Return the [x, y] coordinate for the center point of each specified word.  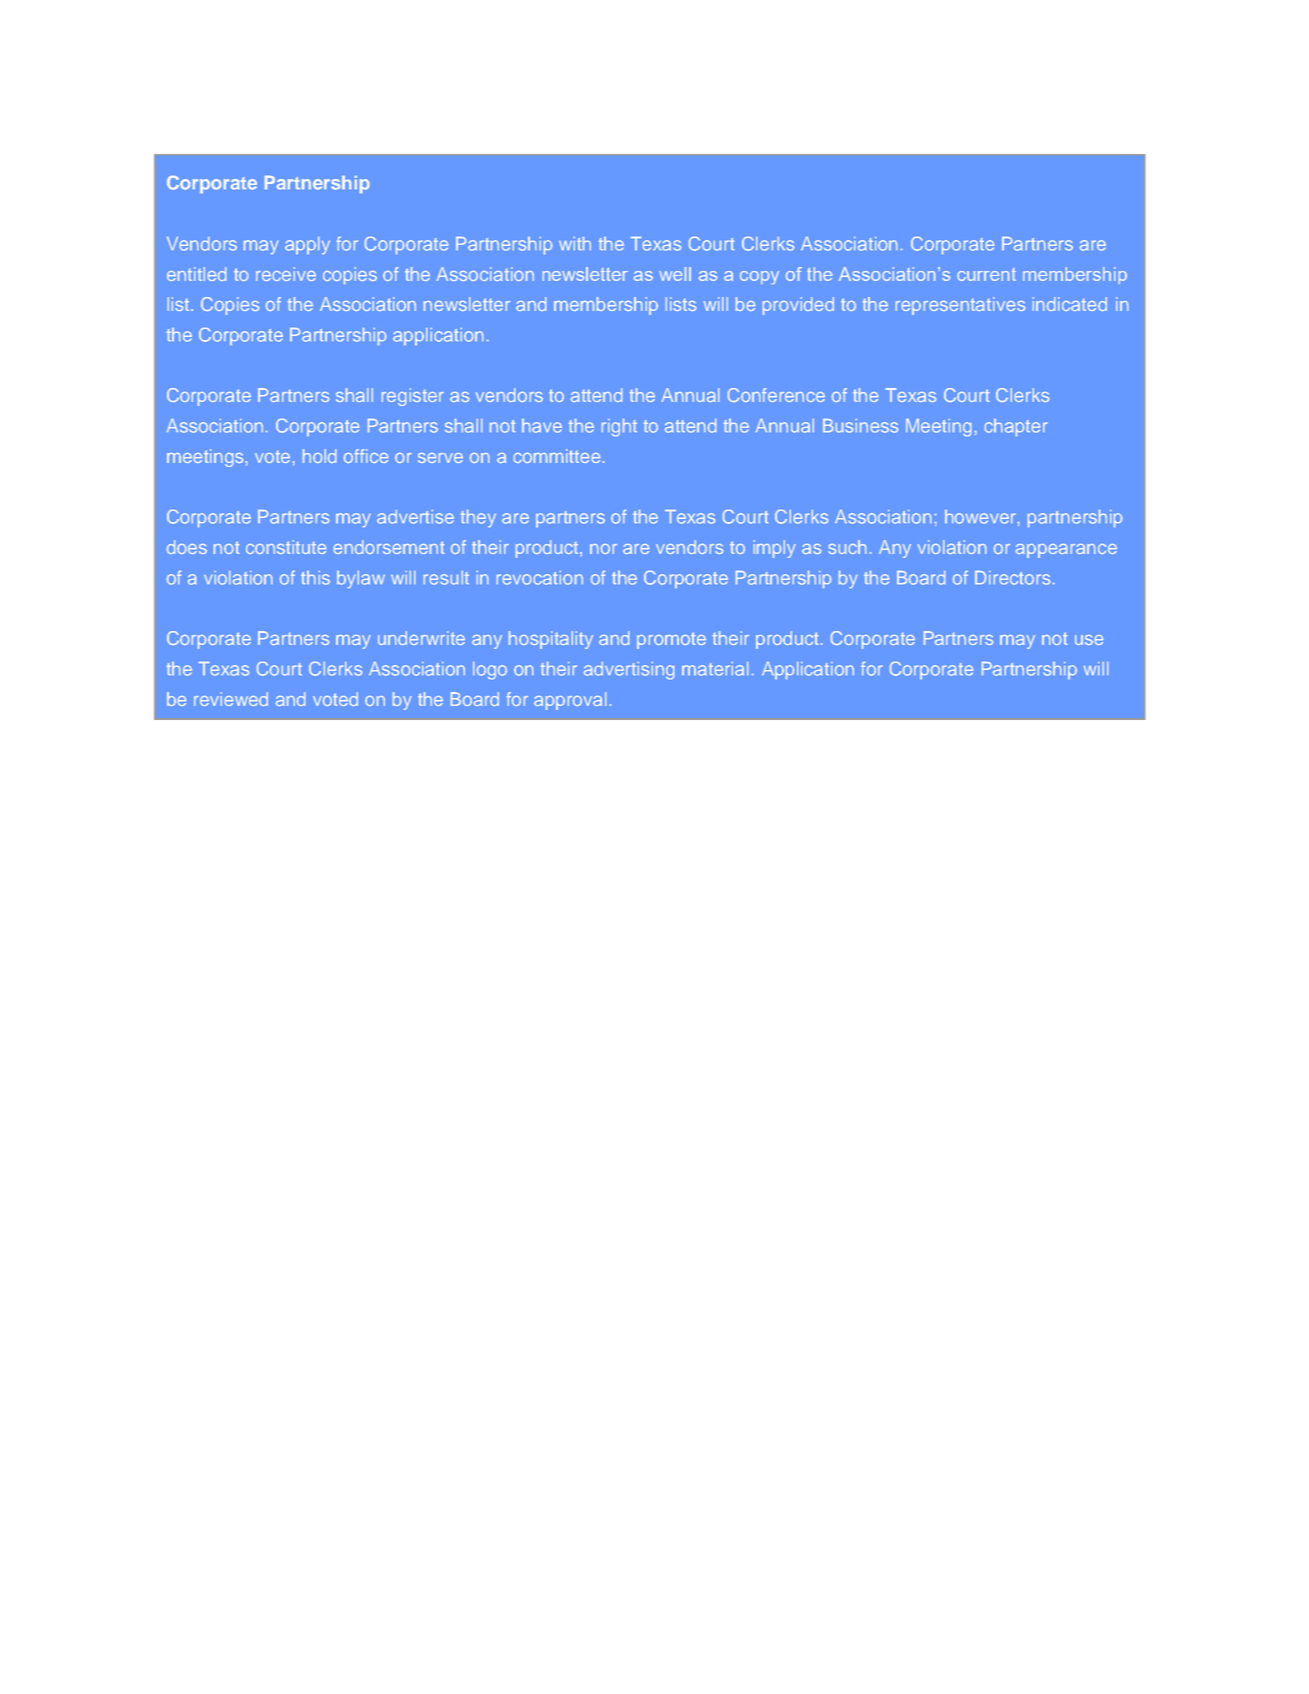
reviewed [231, 699]
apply [307, 245]
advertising [629, 671]
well [675, 274]
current [986, 274]
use [1089, 640]
